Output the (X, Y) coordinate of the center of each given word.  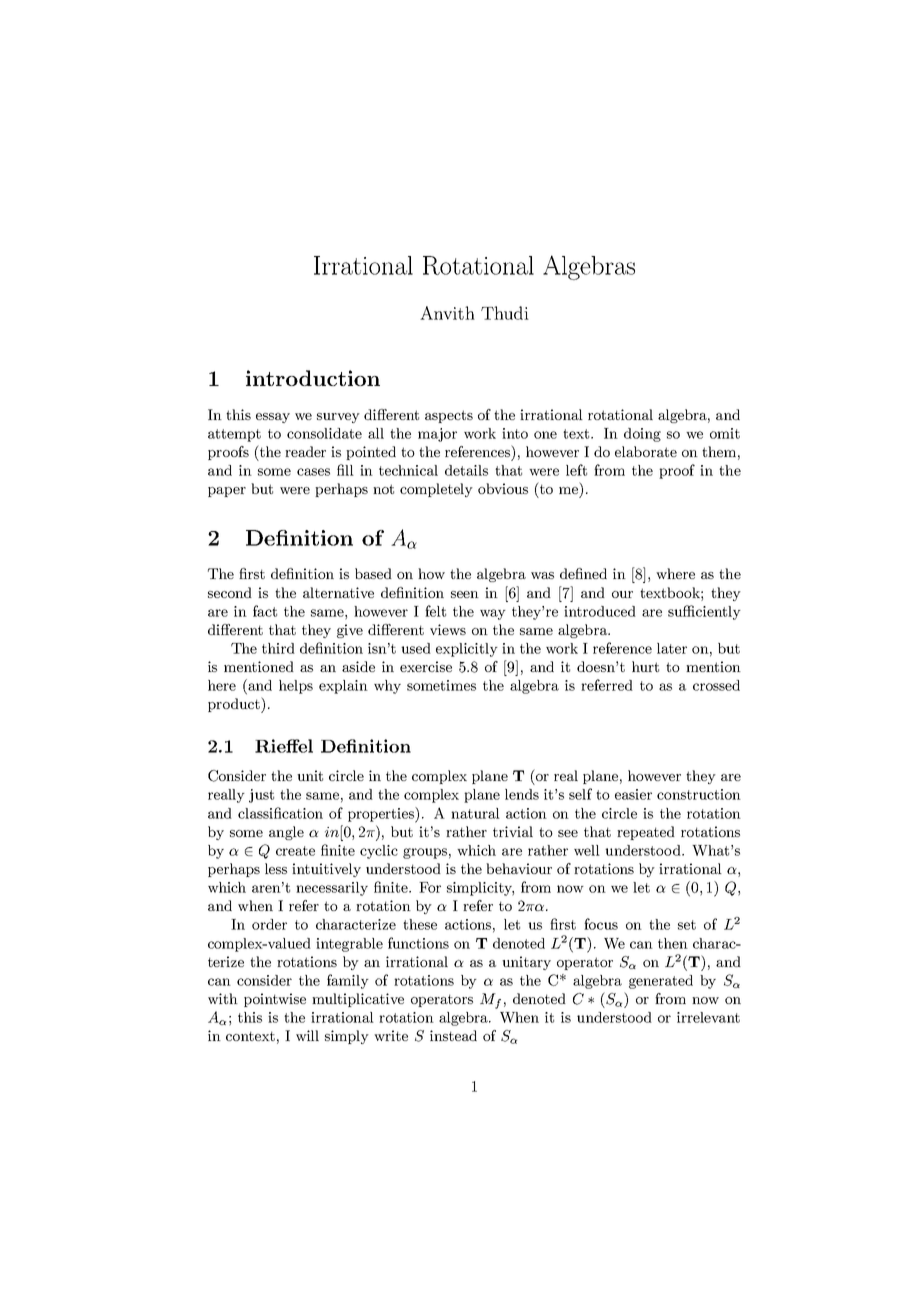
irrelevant (708, 1017)
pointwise (275, 1000)
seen (465, 594)
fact (265, 611)
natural (475, 813)
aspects (449, 416)
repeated (646, 833)
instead (453, 1035)
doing (642, 435)
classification (280, 813)
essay (273, 418)
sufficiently (704, 612)
